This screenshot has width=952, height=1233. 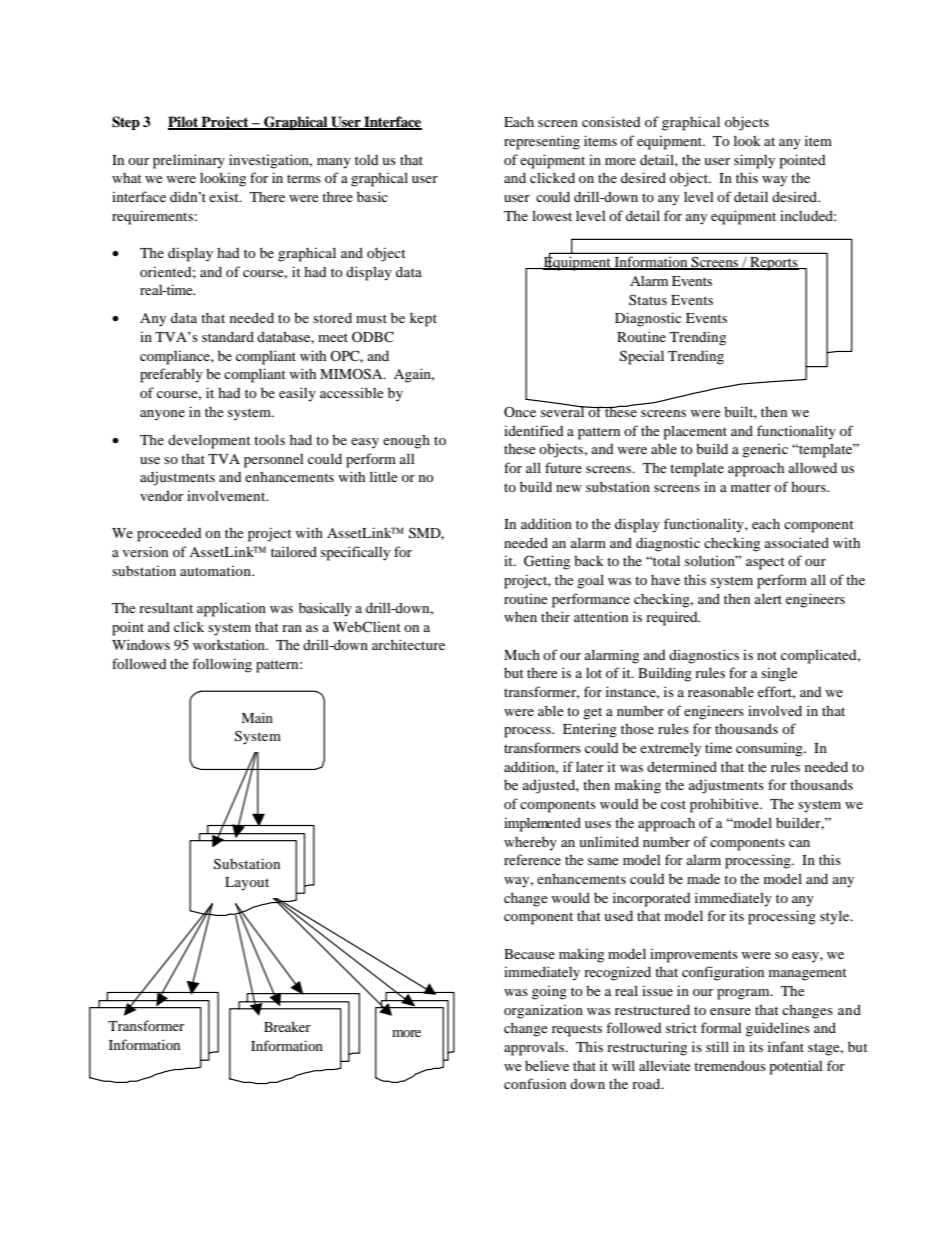 What do you see at coordinates (520, 411) in the screenshot?
I see `Once` at bounding box center [520, 411].
